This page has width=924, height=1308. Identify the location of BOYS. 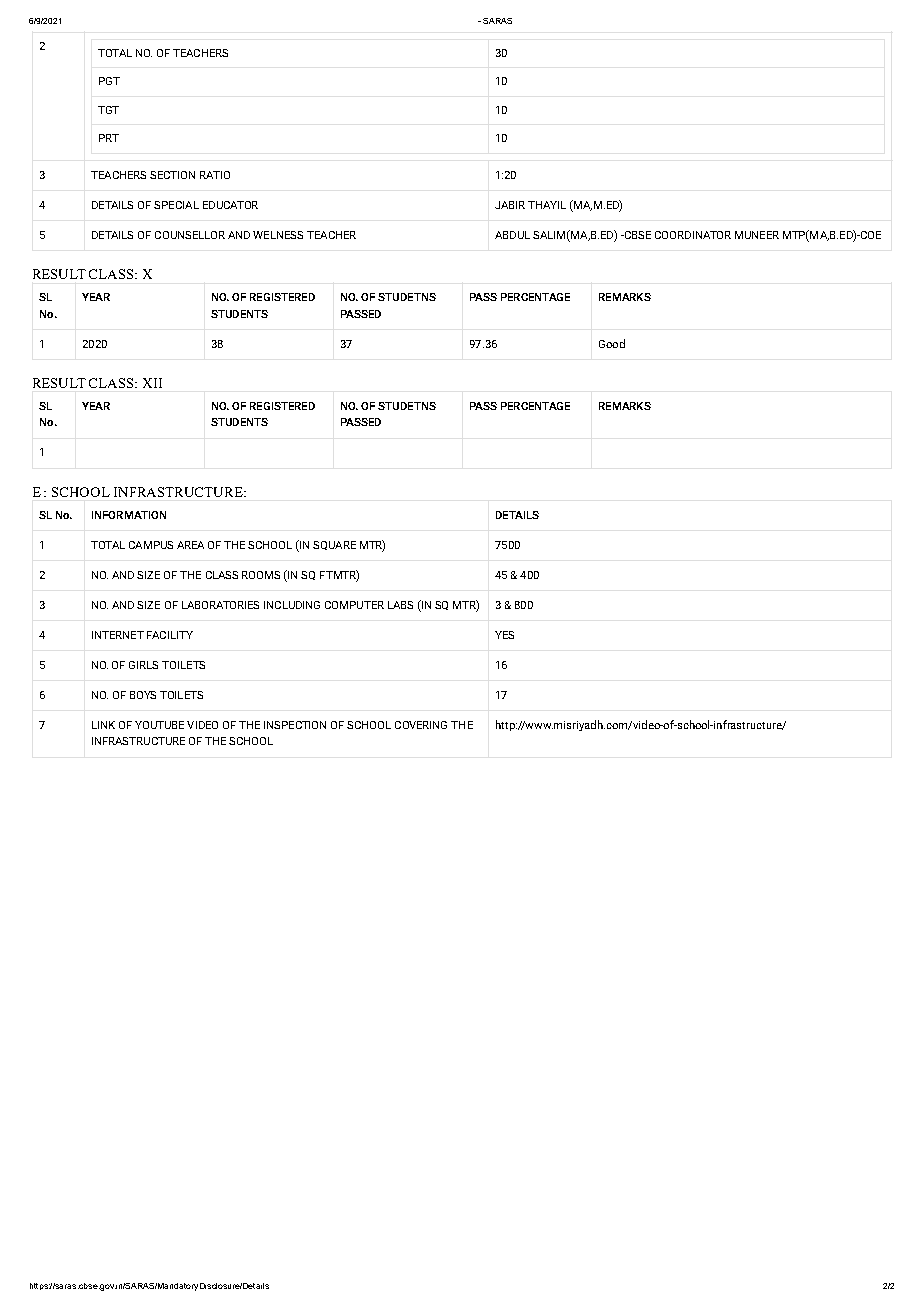
(143, 695).
